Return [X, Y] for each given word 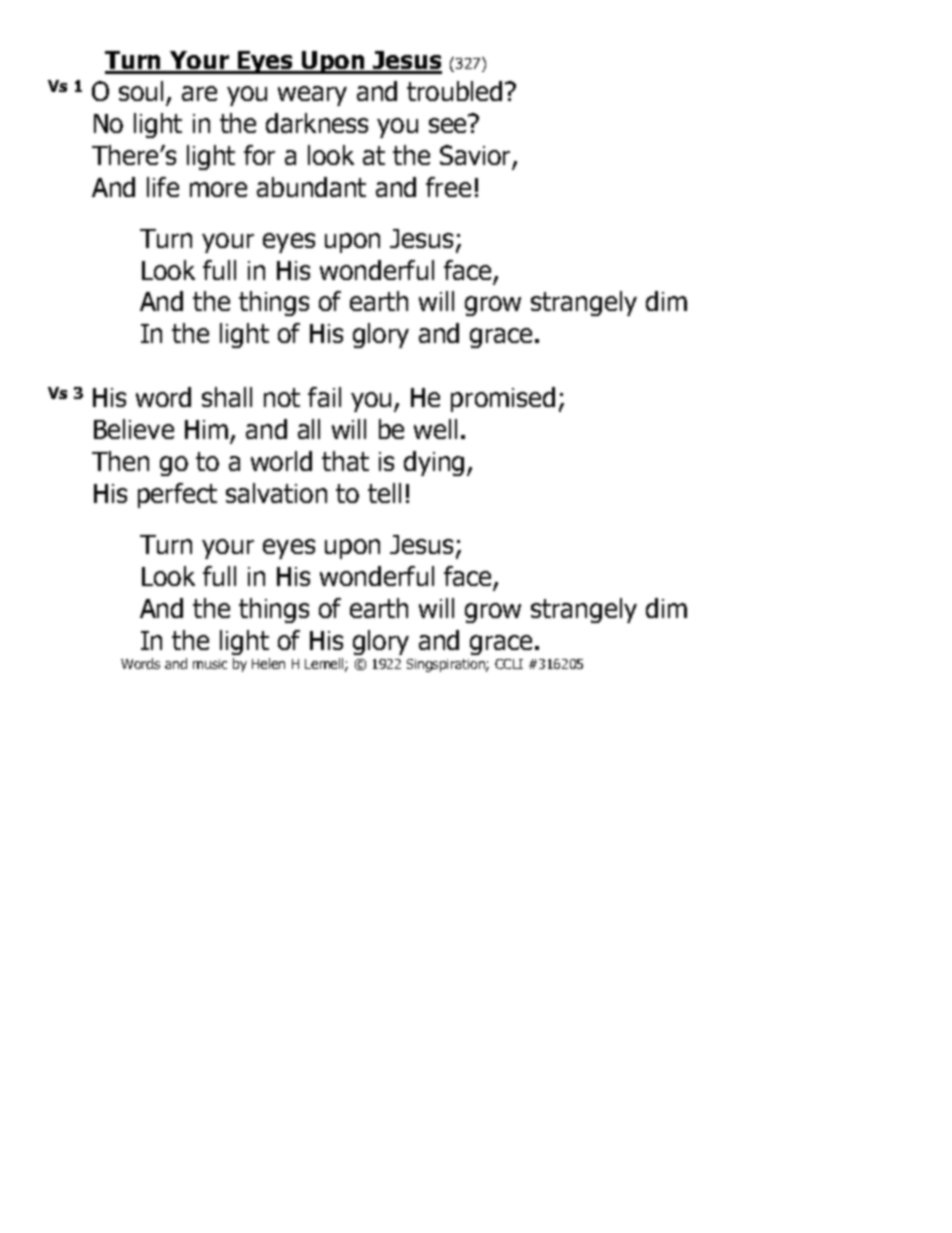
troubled [454, 91]
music [210, 664]
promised [503, 399]
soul [141, 91]
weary [312, 96]
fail [324, 397]
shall [227, 397]
